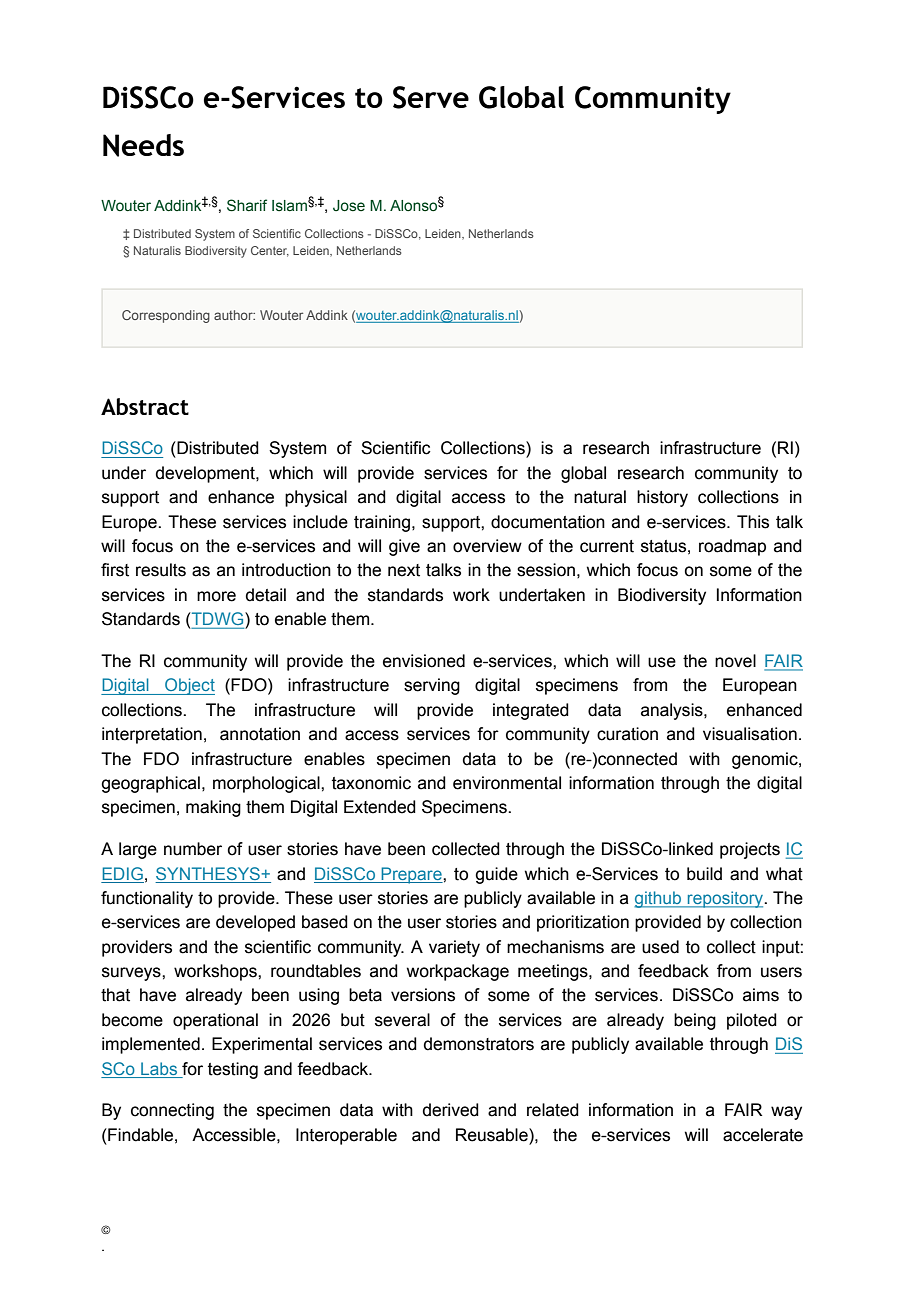 The image size is (903, 1316). I want to click on Jose, so click(349, 205).
